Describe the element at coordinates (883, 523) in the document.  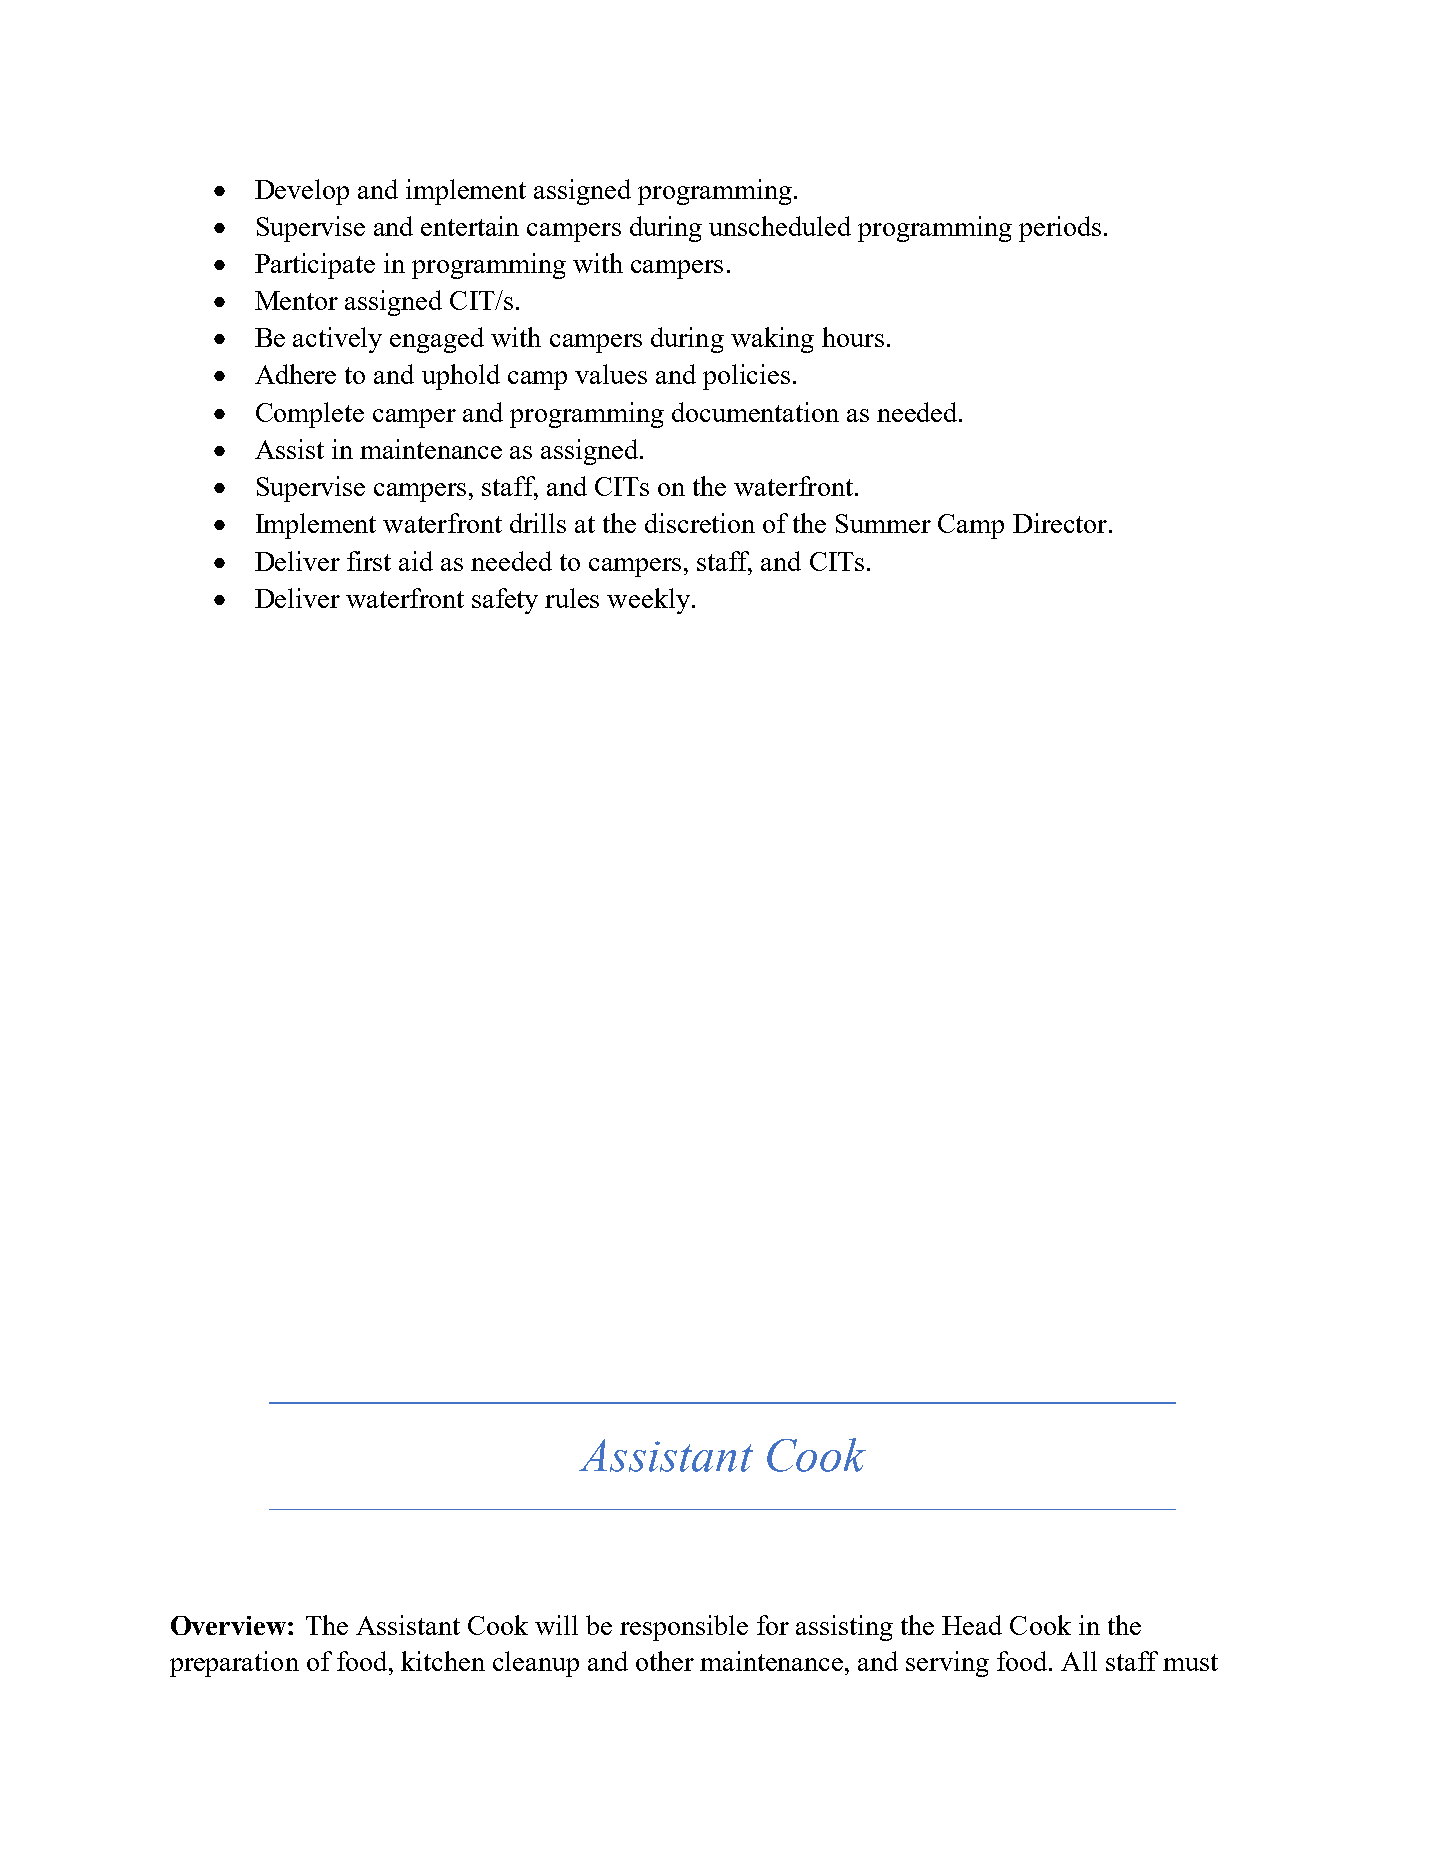
I see `Summer` at that location.
